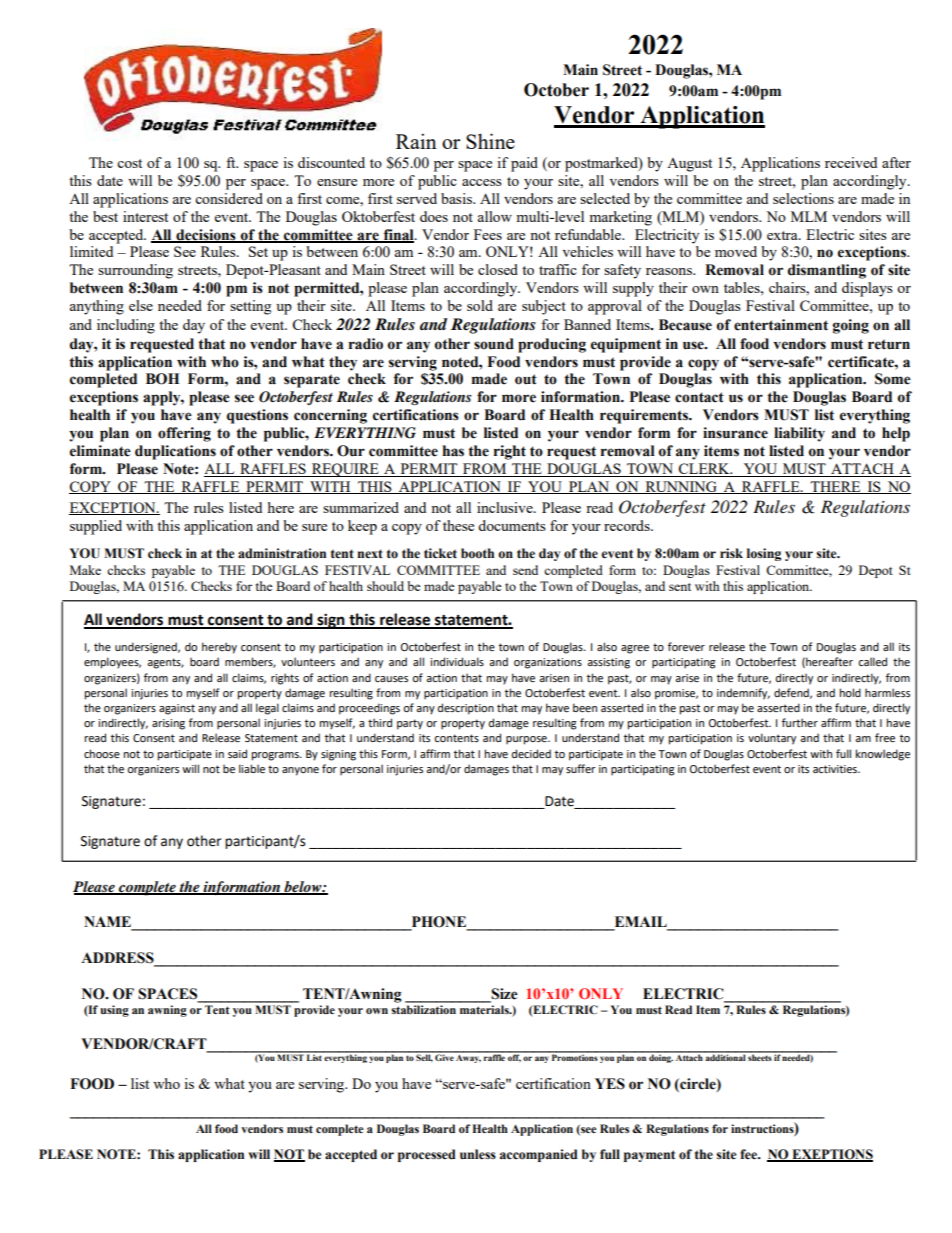  What do you see at coordinates (457, 661) in the document?
I see `individuals` at bounding box center [457, 661].
